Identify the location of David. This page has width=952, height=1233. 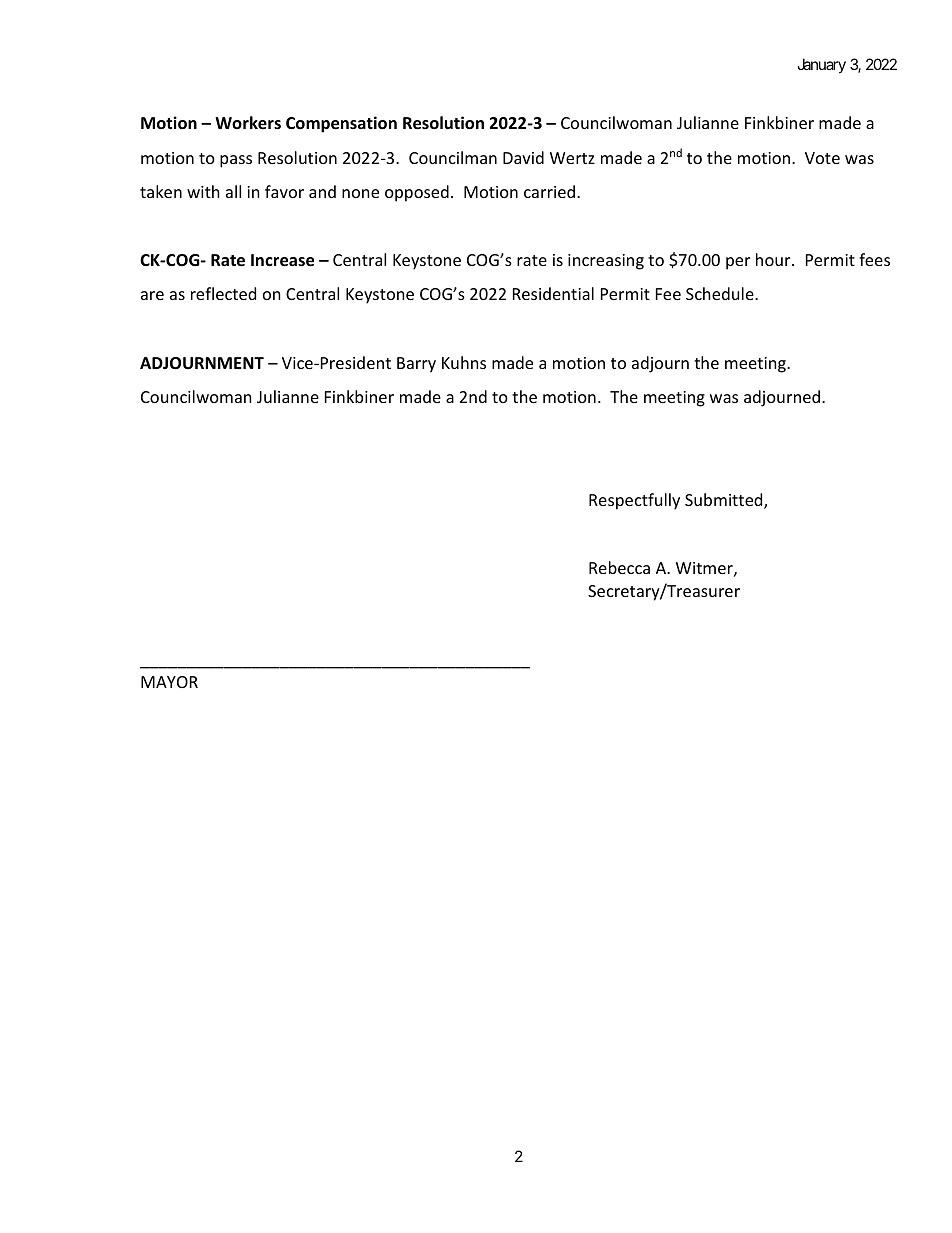
(523, 157).
